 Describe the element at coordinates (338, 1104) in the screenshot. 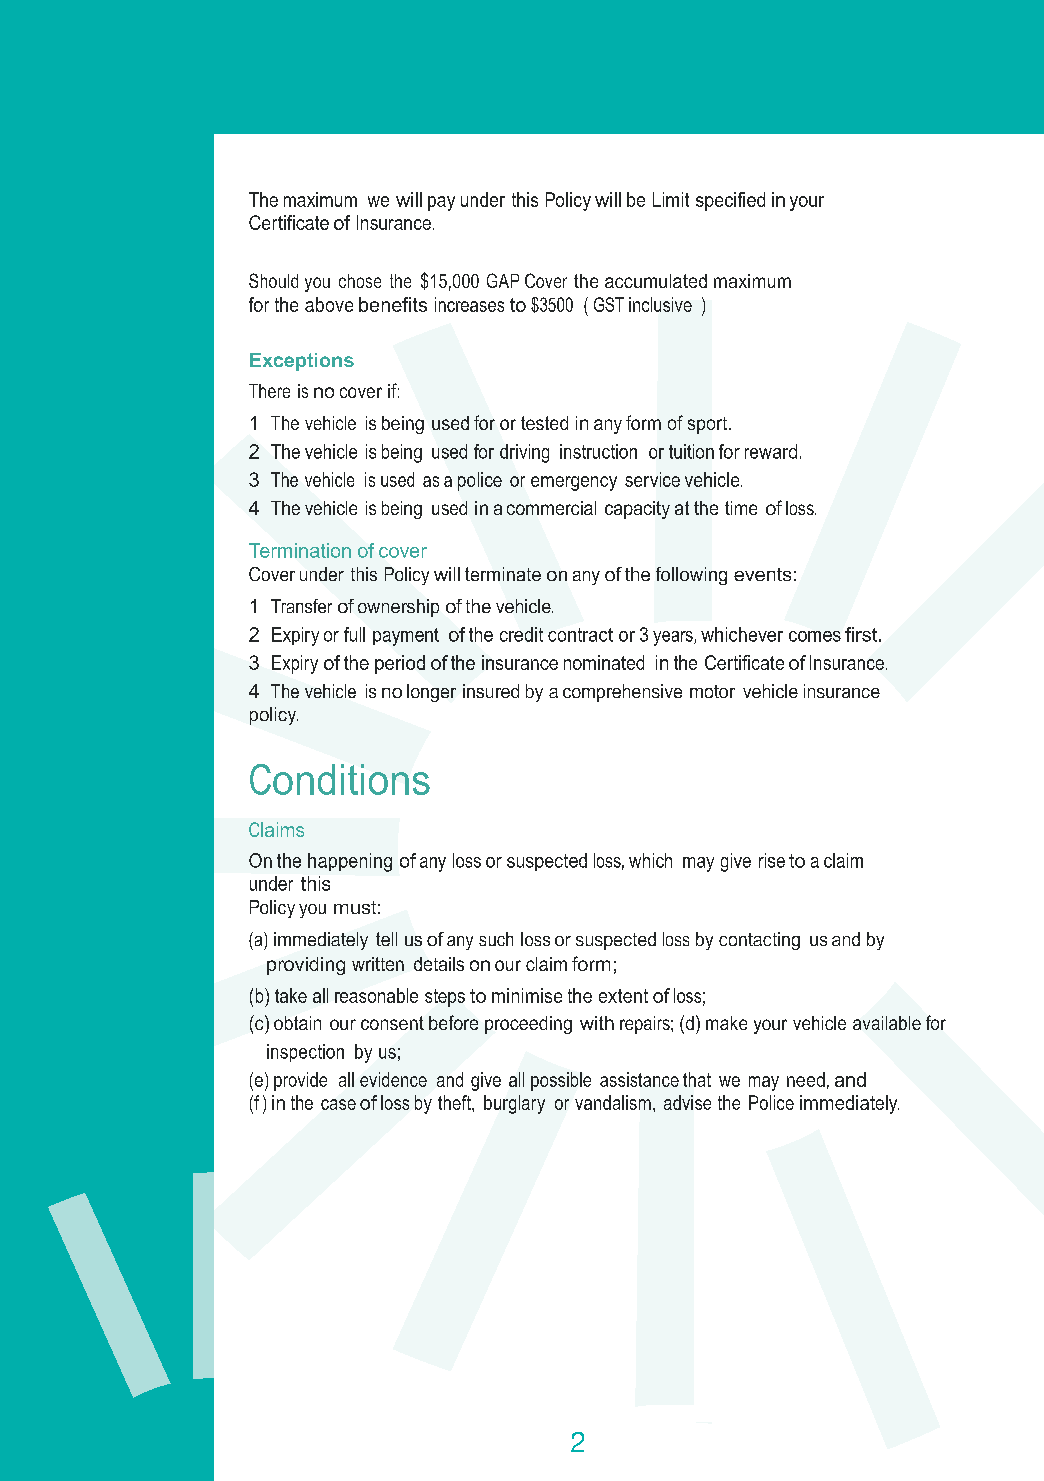

I see `case` at that location.
